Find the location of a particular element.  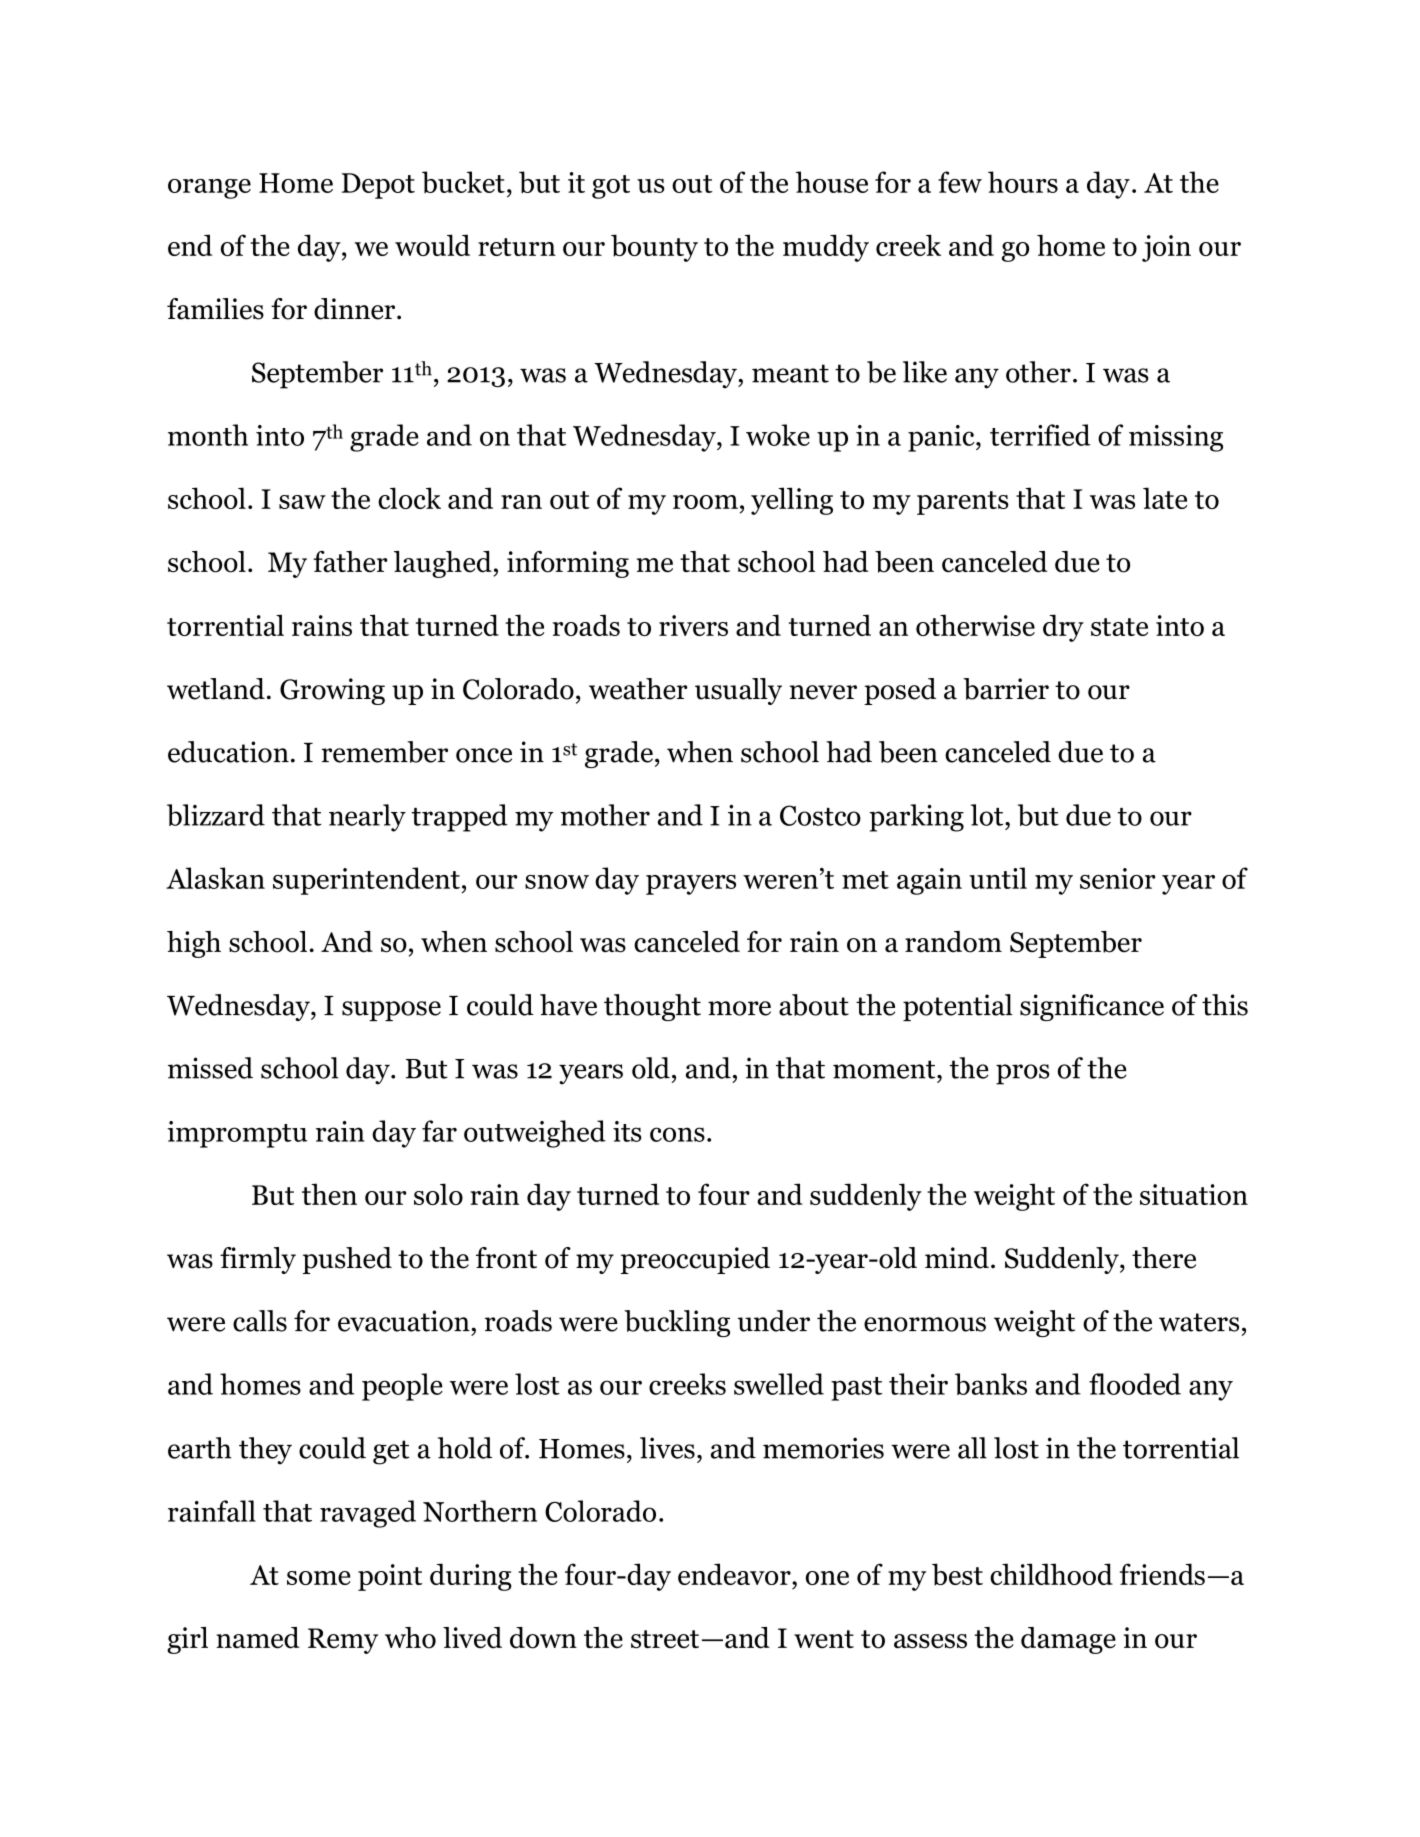

some is located at coordinates (319, 1578).
